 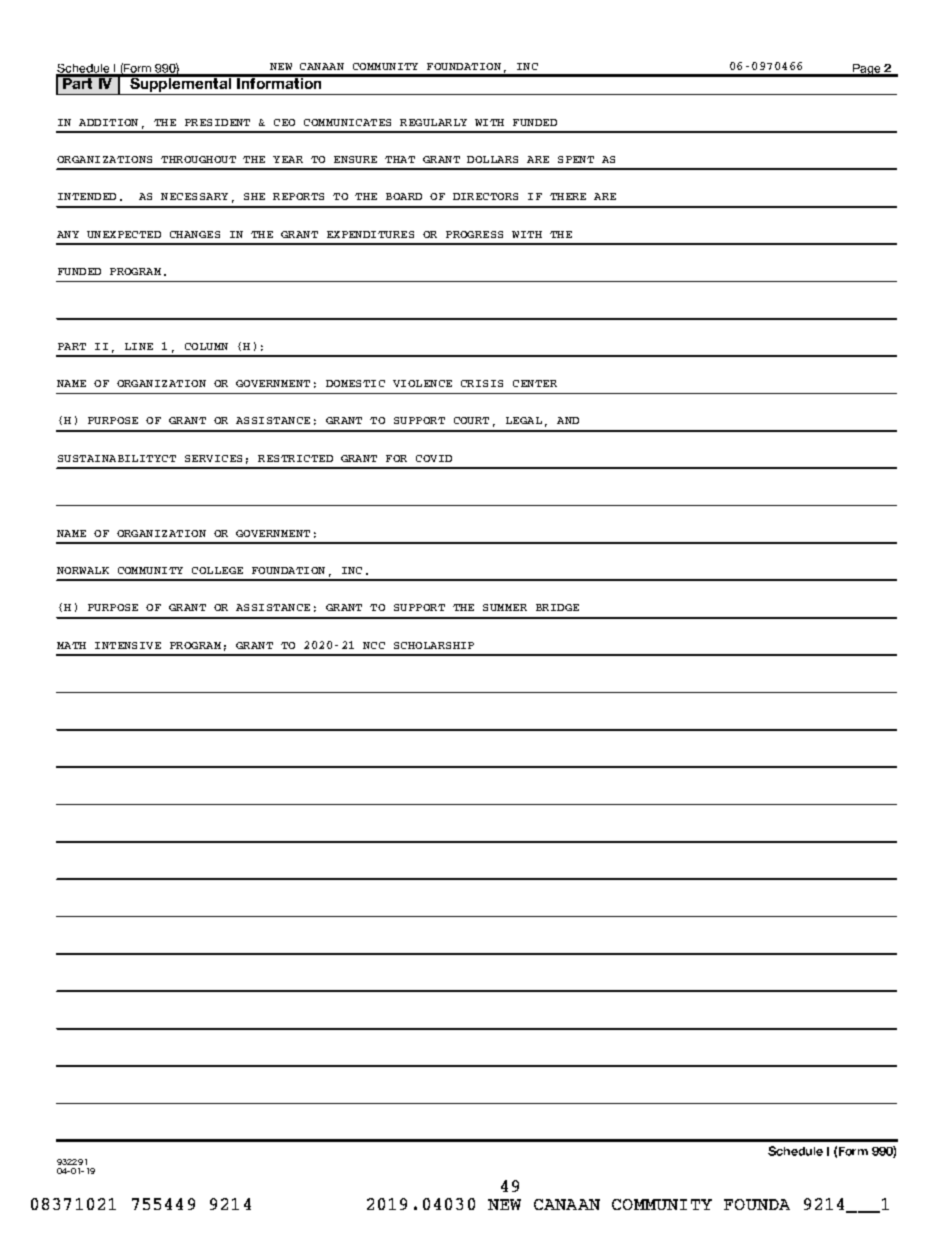 What do you see at coordinates (355, 383) in the screenshot?
I see `DOMESTIC` at bounding box center [355, 383].
